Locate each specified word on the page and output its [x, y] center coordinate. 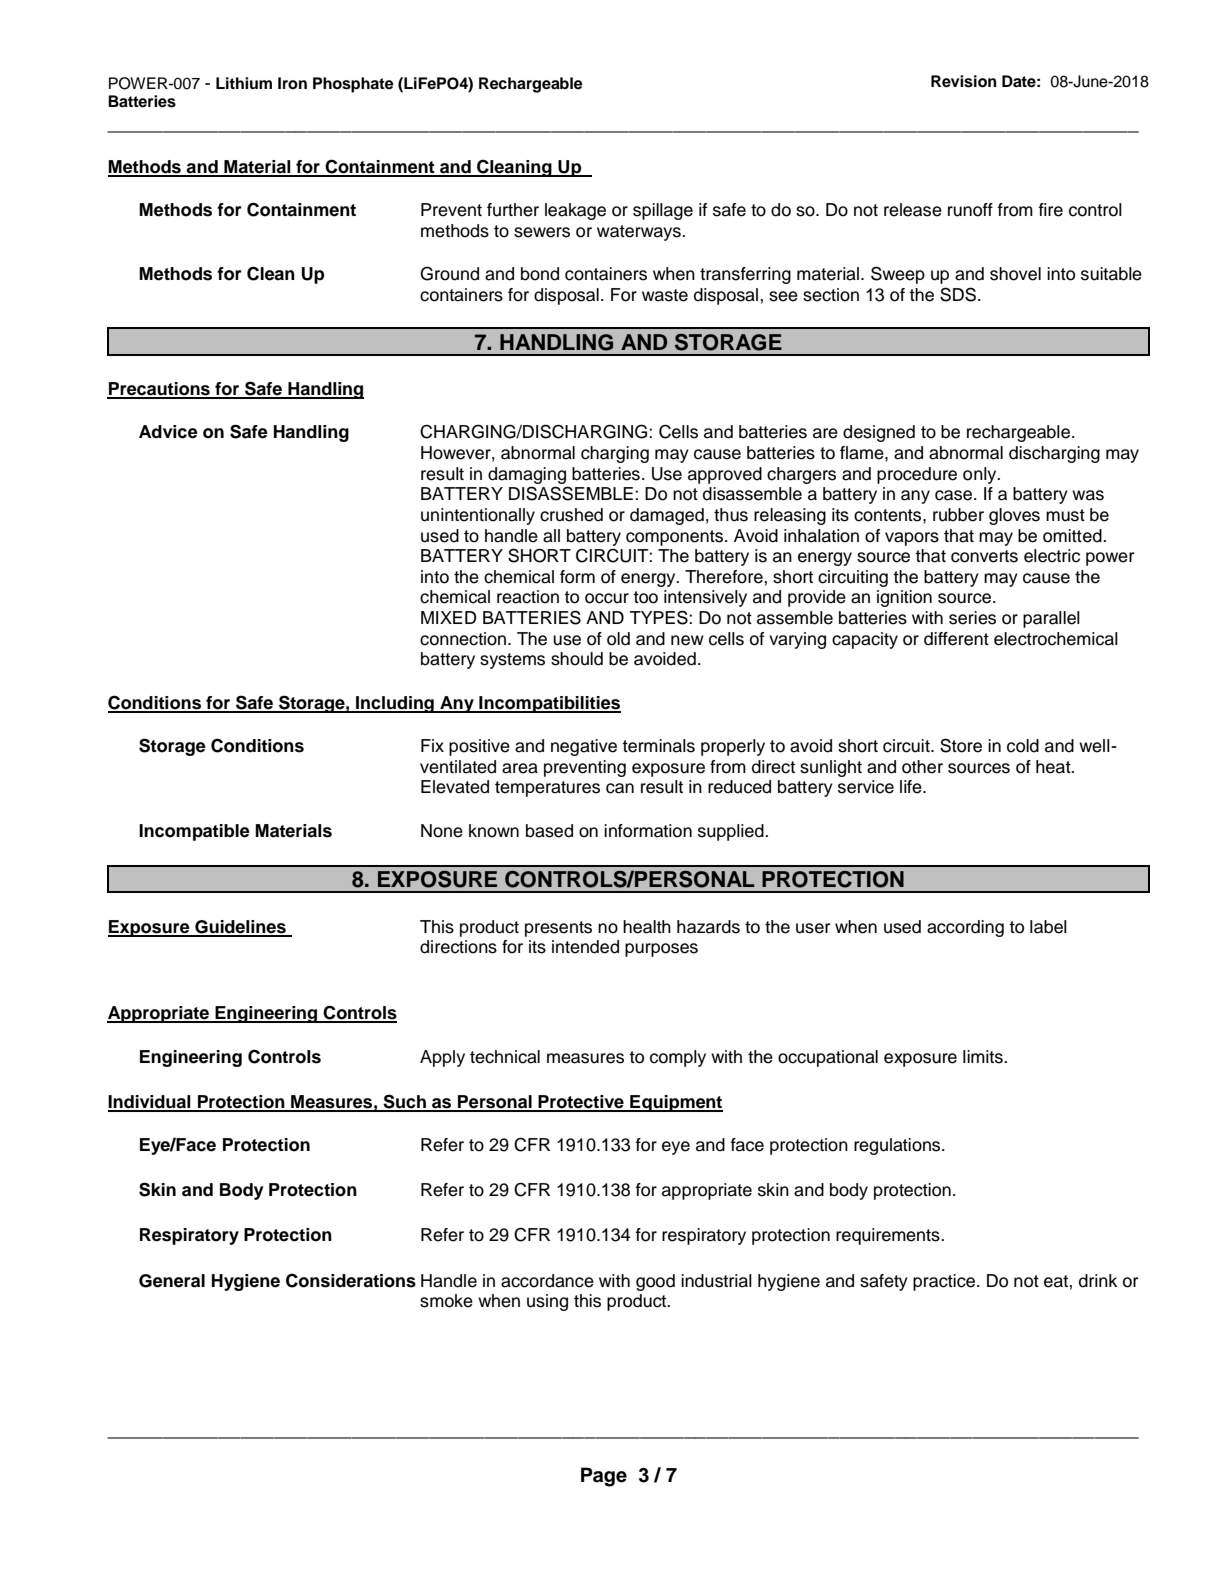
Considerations [351, 1280]
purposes [661, 950]
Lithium [244, 83]
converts [984, 556]
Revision [964, 81]
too [645, 597]
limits [984, 1057]
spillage [663, 211]
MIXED [449, 617]
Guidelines [240, 928]
